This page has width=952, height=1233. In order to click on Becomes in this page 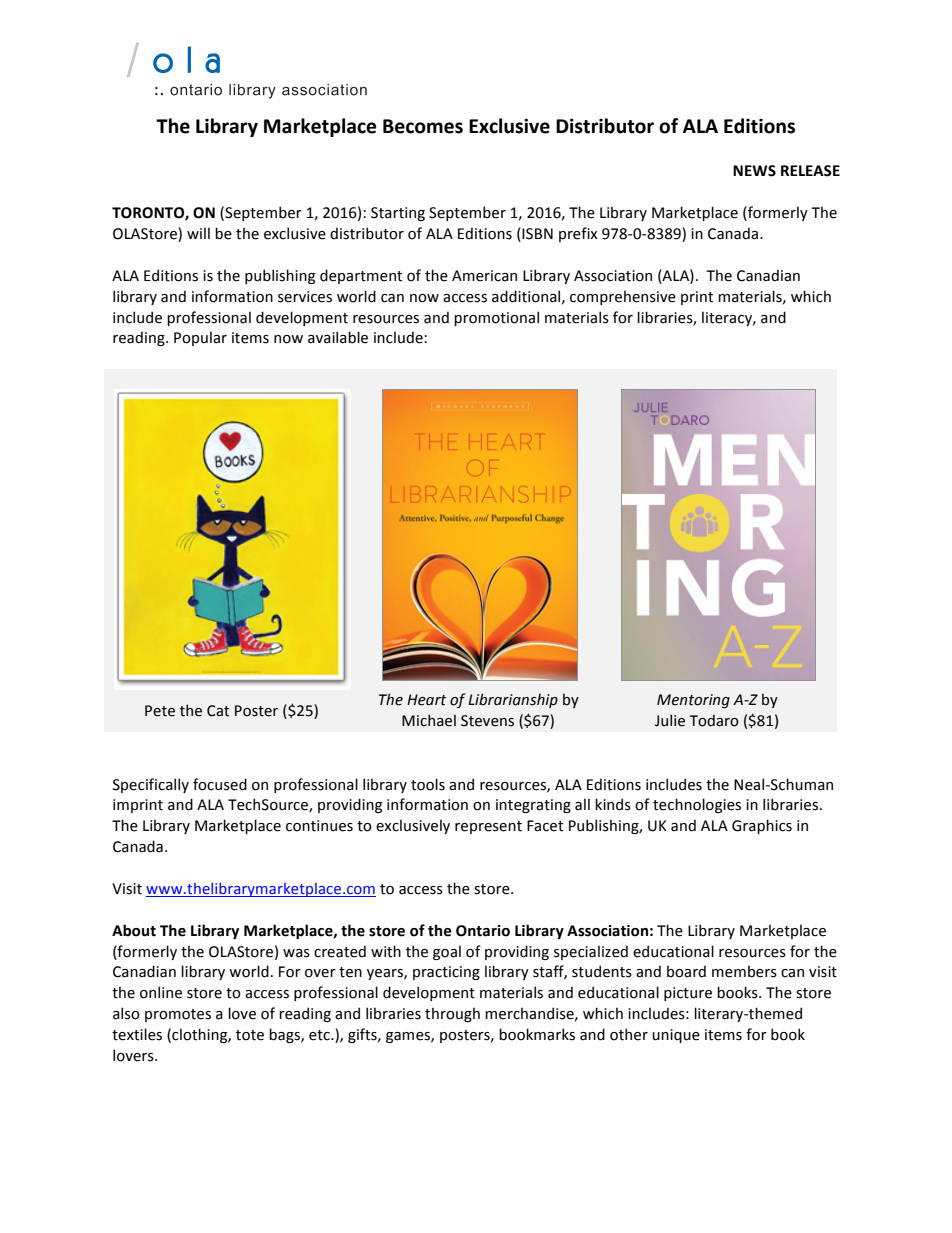, I will do `click(423, 126)`.
